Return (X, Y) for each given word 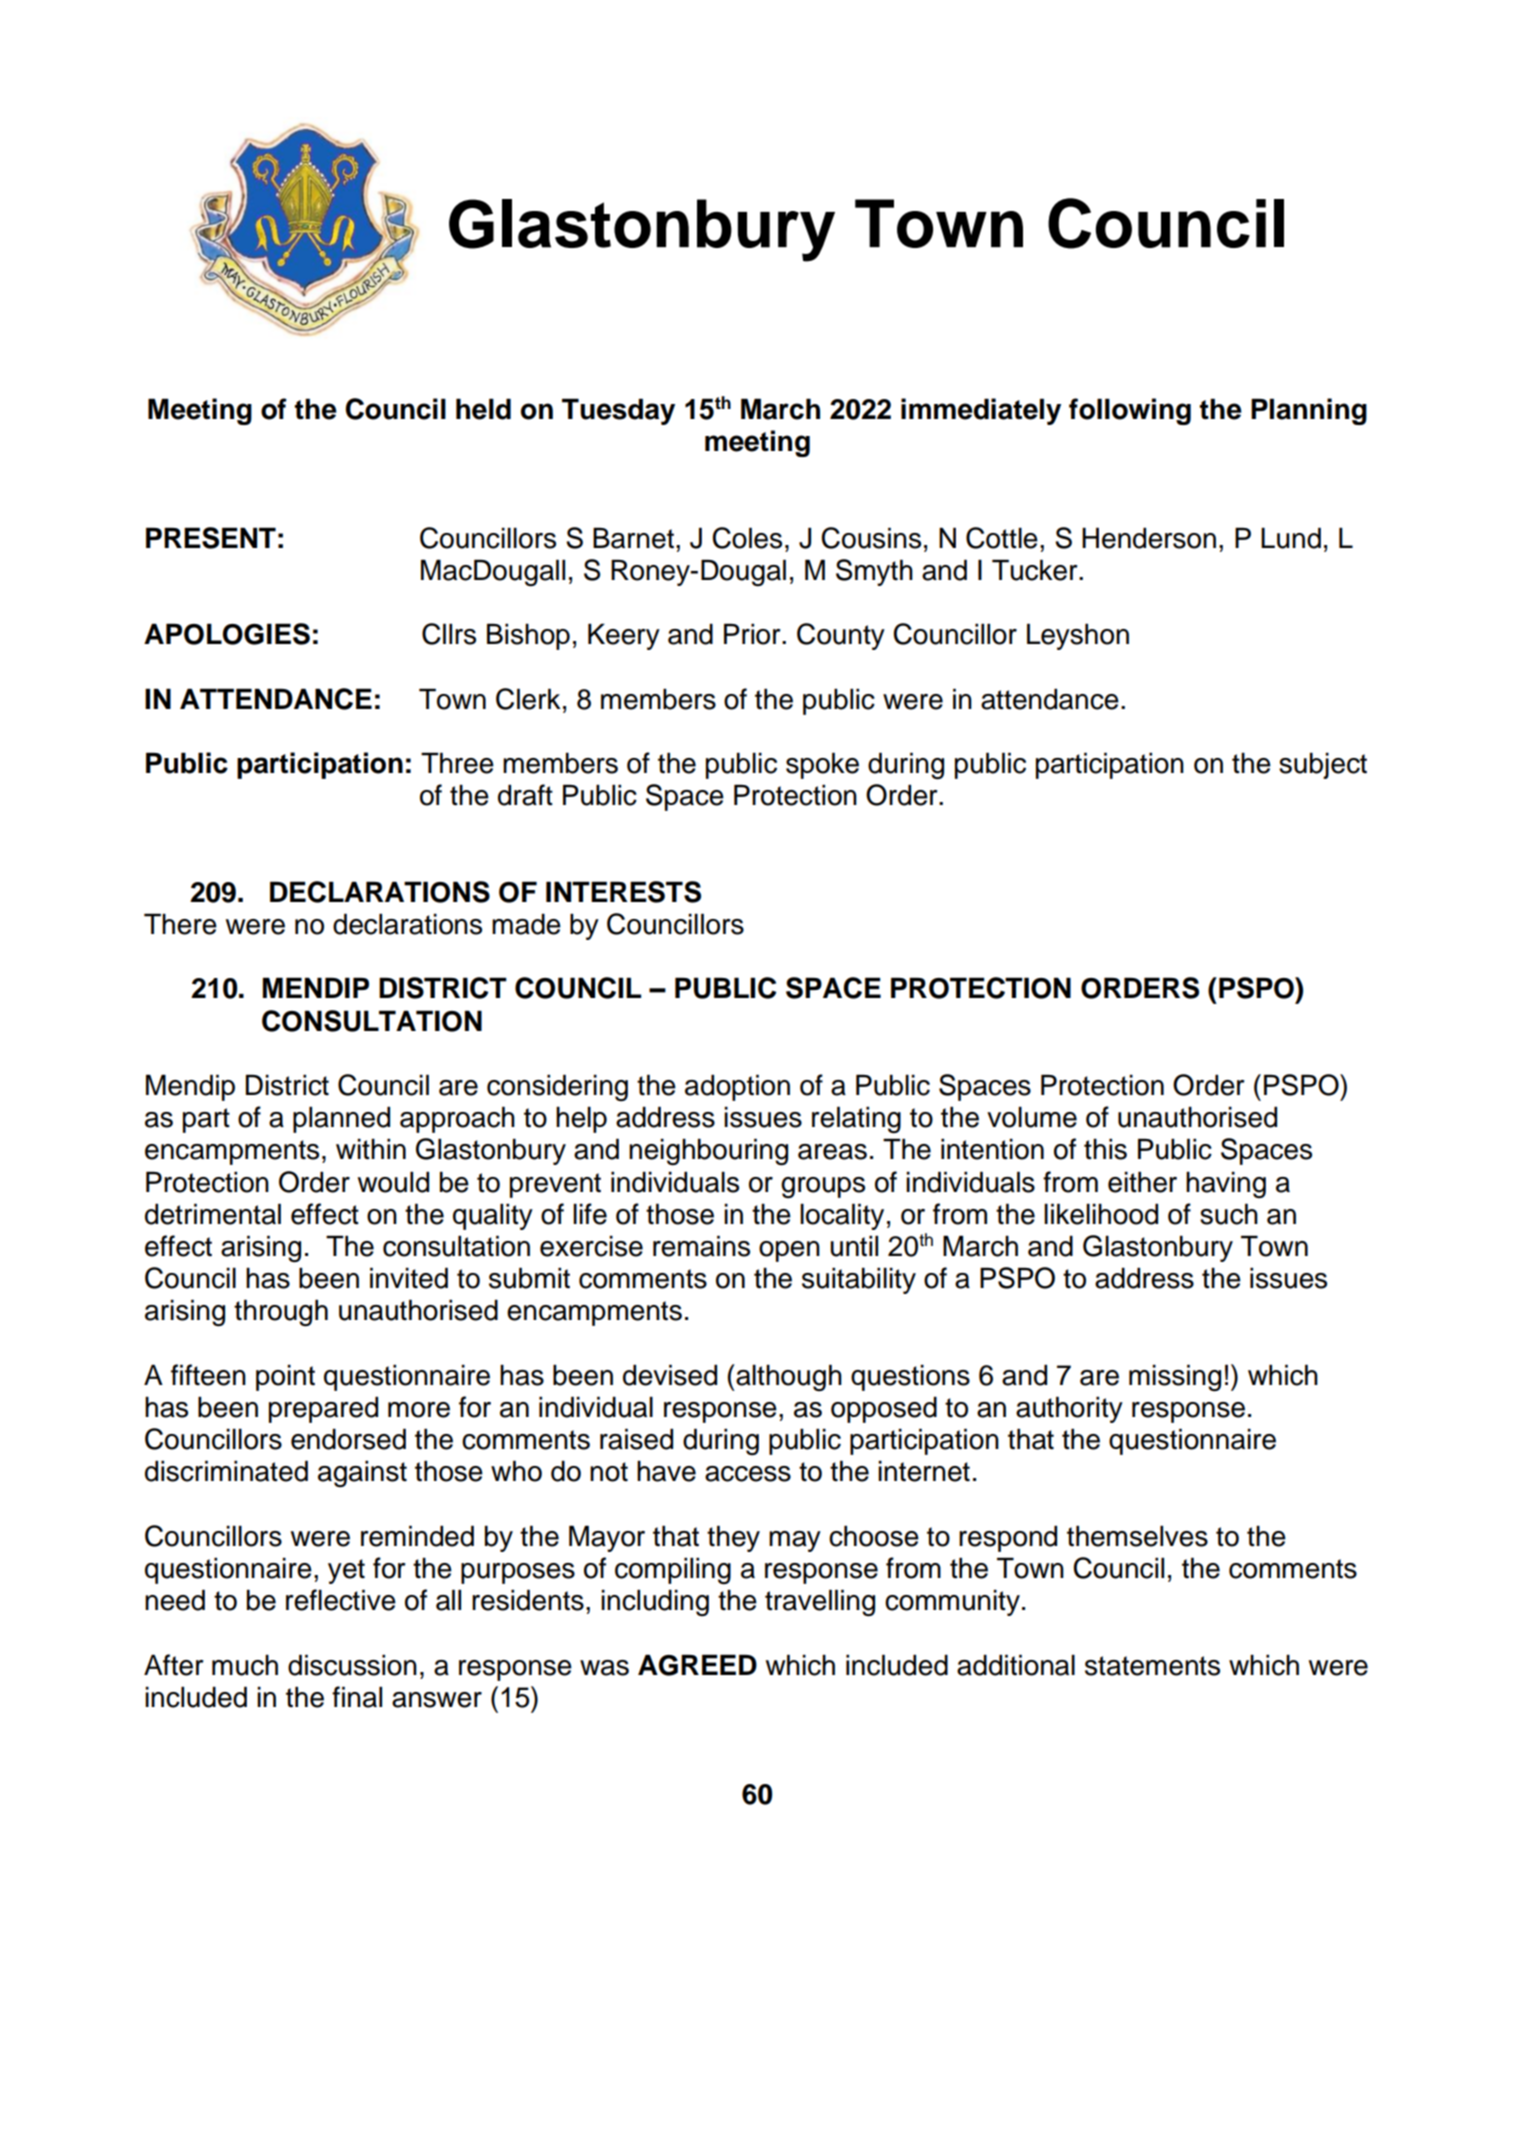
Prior (753, 634)
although (788, 1377)
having (1226, 1184)
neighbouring (708, 1152)
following (1130, 411)
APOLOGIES (227, 634)
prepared (323, 1409)
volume (1032, 1117)
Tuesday (618, 411)
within (371, 1149)
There (180, 924)
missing (1175, 1378)
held (483, 409)
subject (1323, 765)
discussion (352, 1665)
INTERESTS (623, 892)
